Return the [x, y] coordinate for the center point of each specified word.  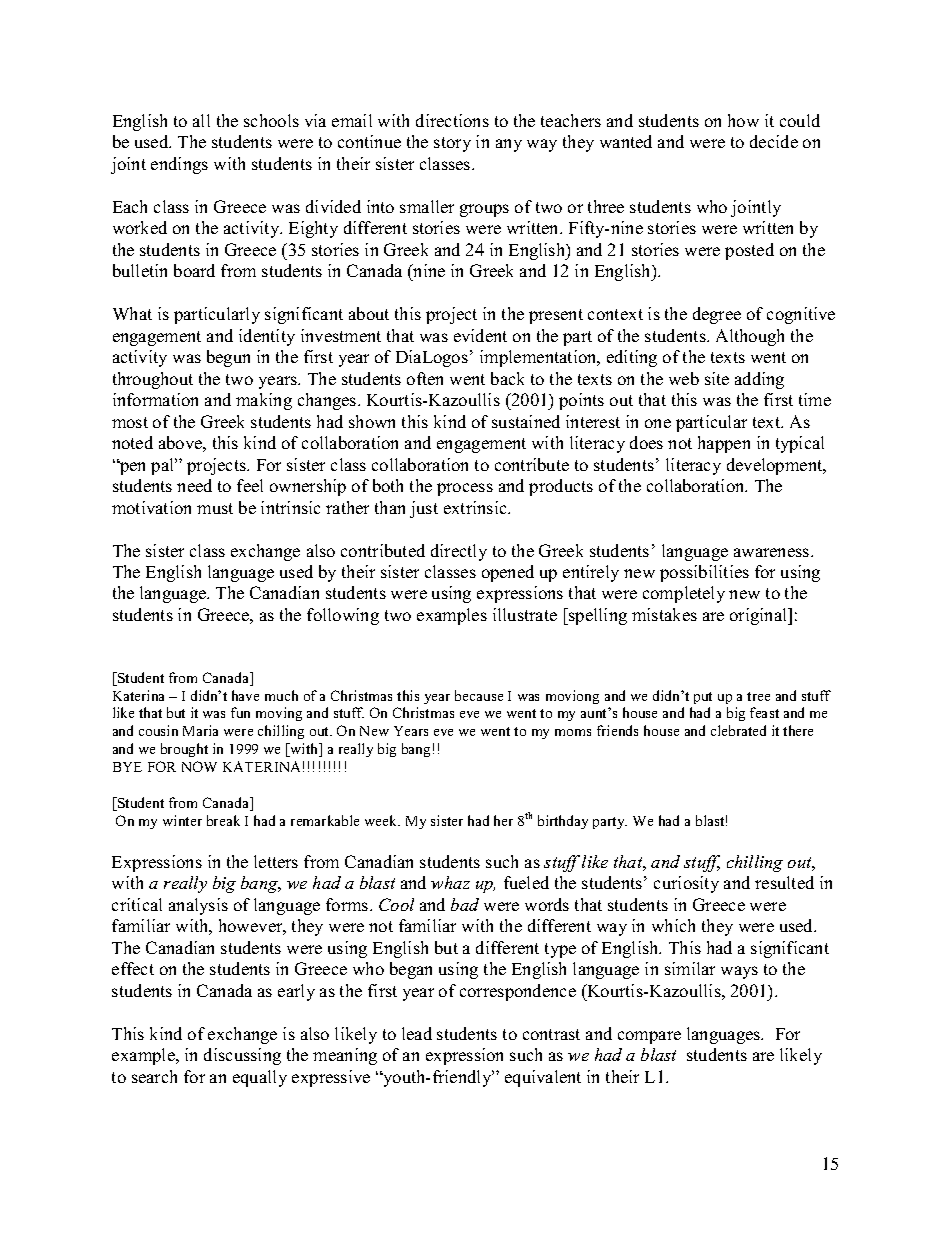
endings [179, 165]
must [215, 508]
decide [774, 141]
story [452, 144]
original [760, 616]
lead [417, 1033]
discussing [242, 1056]
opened [508, 573]
